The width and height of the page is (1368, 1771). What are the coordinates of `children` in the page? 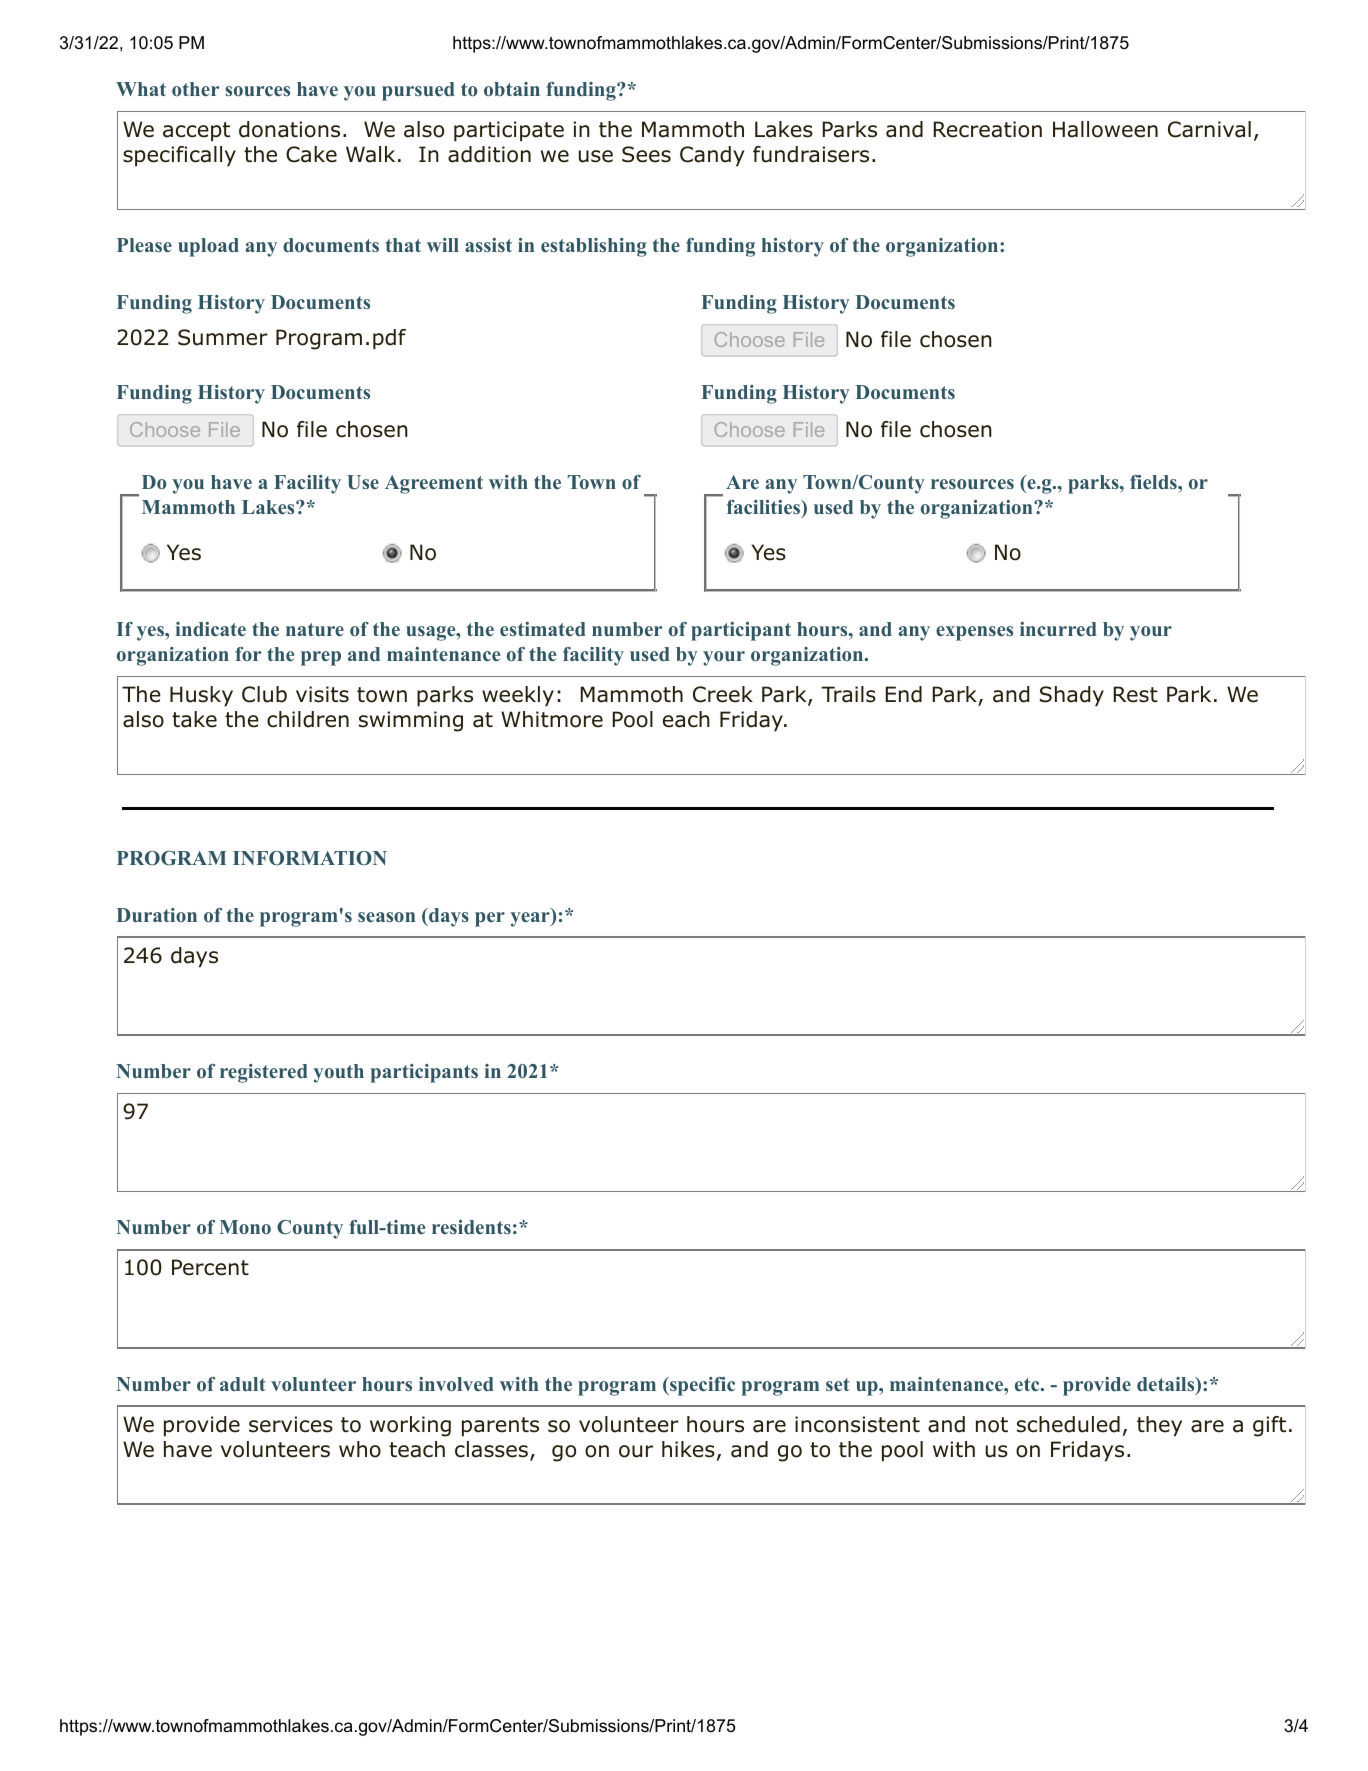 It's located at (308, 719).
